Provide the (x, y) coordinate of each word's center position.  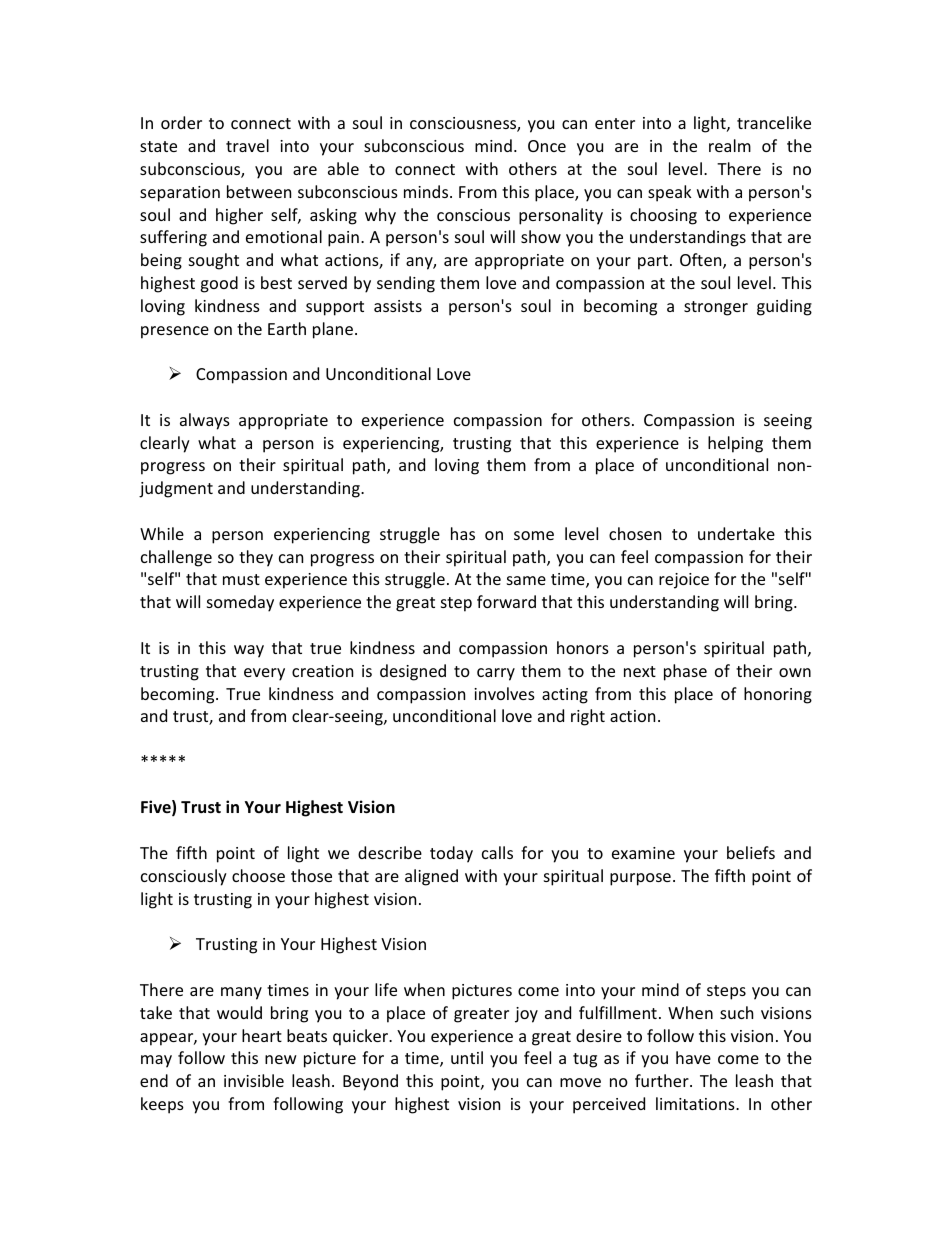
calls (497, 852)
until (467, 1057)
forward (506, 601)
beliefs (751, 852)
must (241, 579)
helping (735, 444)
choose (258, 875)
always (205, 421)
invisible (254, 1080)
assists (398, 306)
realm (730, 145)
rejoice (684, 581)
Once (547, 146)
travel (247, 145)
